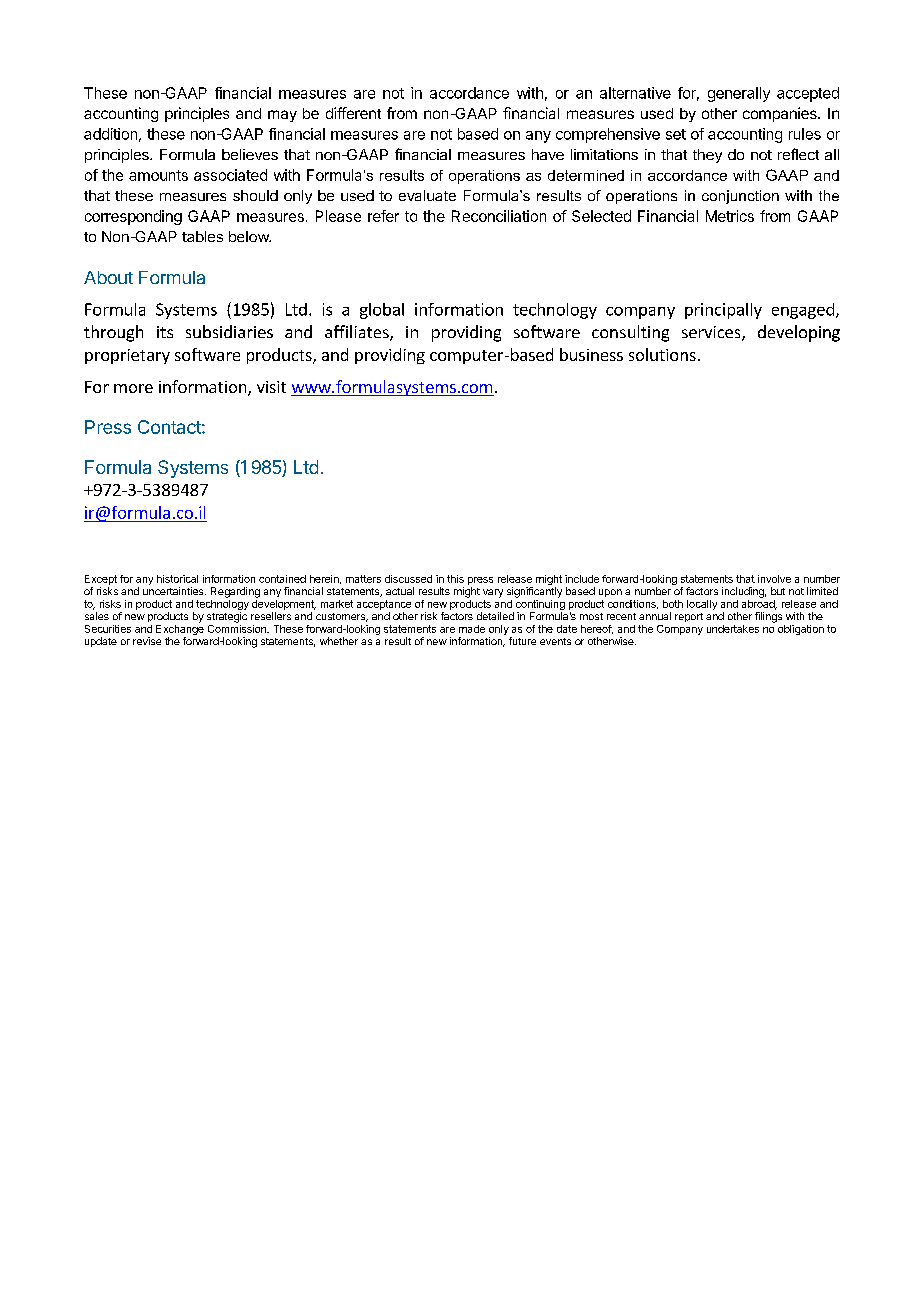 The image size is (924, 1308). I want to click on made, so click(472, 629).
